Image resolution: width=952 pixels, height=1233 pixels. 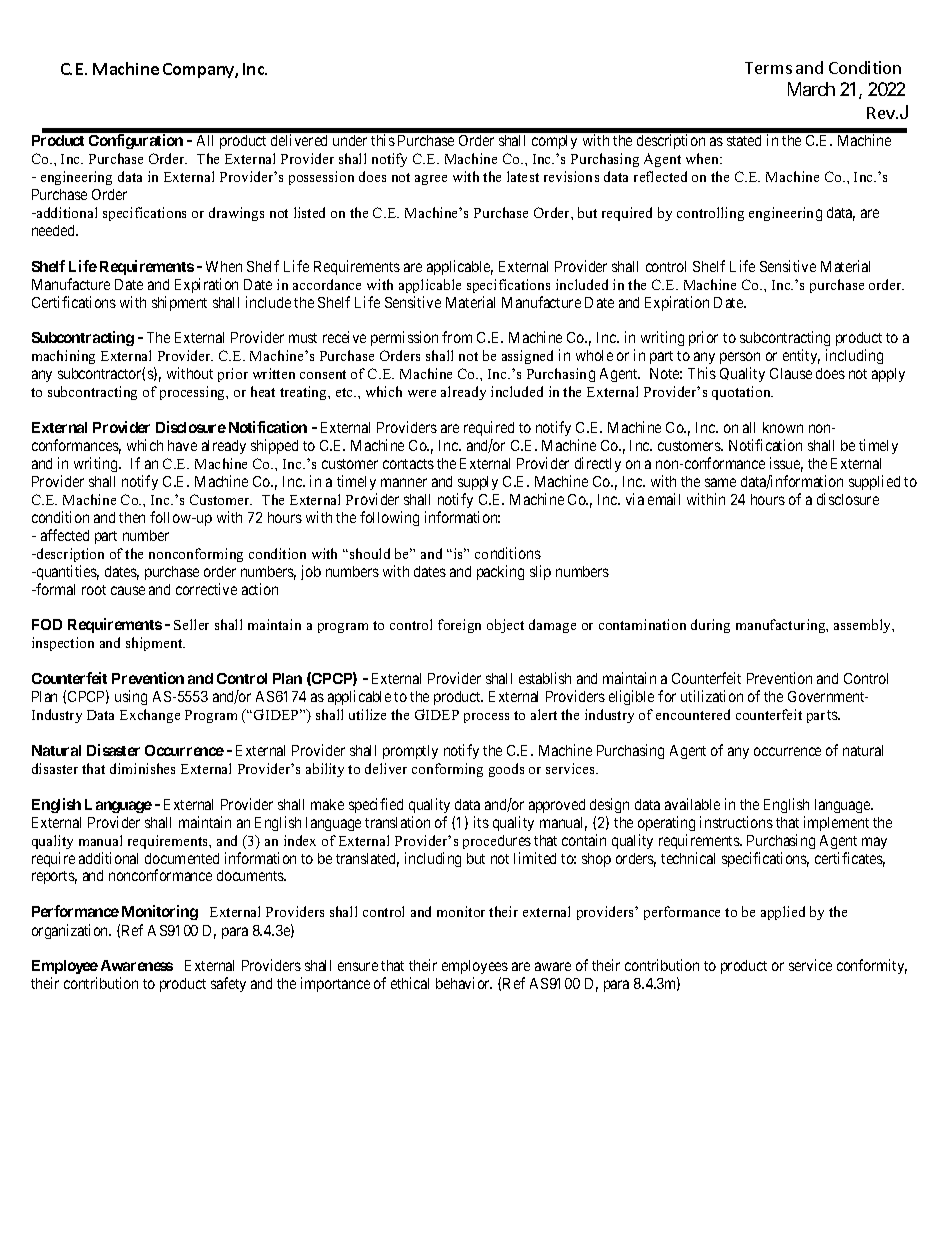 I want to click on Clause, so click(x=791, y=373).
